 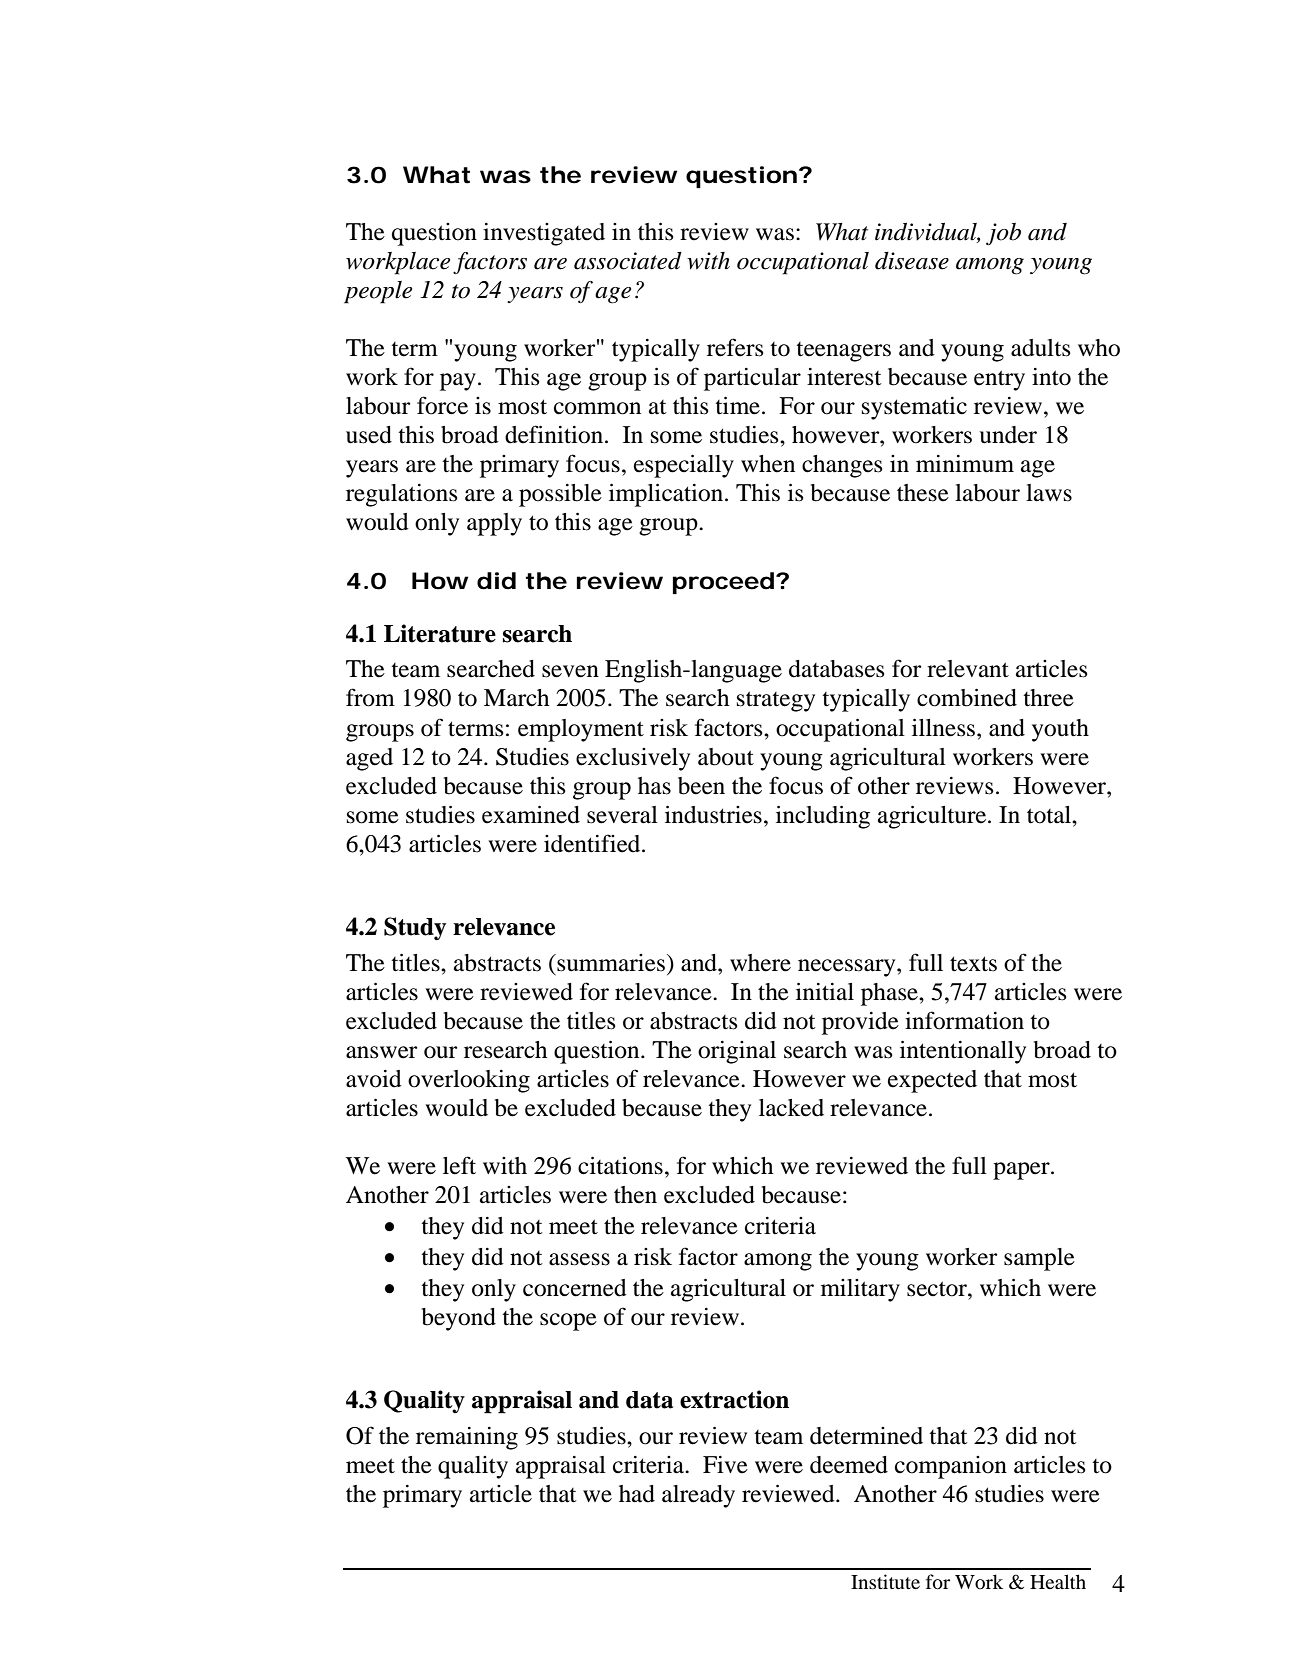 What do you see at coordinates (469, 1081) in the image?
I see `overlooking` at bounding box center [469, 1081].
